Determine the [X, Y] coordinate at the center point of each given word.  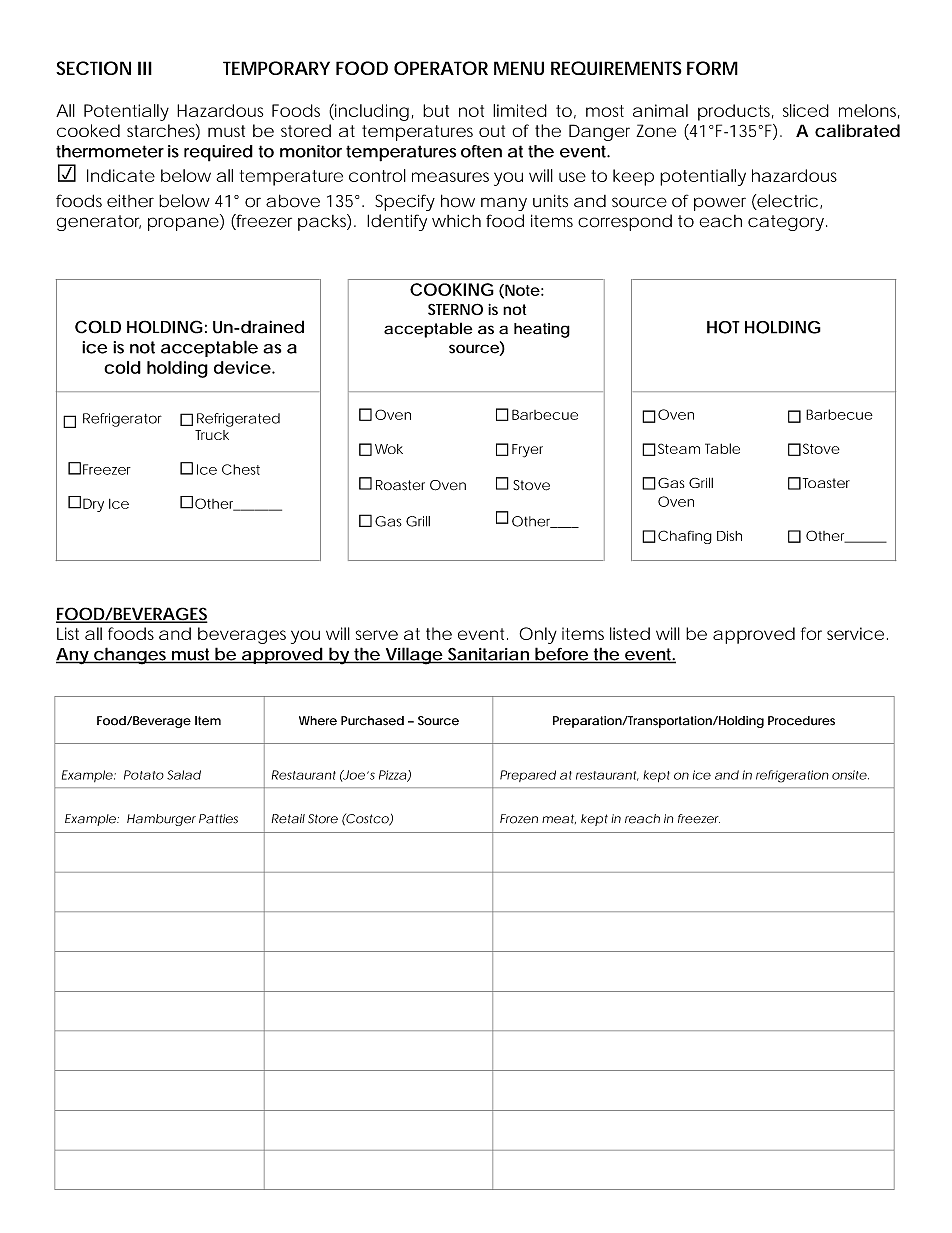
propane [183, 224]
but [436, 110]
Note [521, 291]
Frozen [519, 819]
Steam [679, 448]
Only [538, 635]
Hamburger [161, 820]
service [855, 633]
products [736, 112]
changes [131, 656]
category [786, 223]
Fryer [527, 451]
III [145, 68]
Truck [212, 435]
